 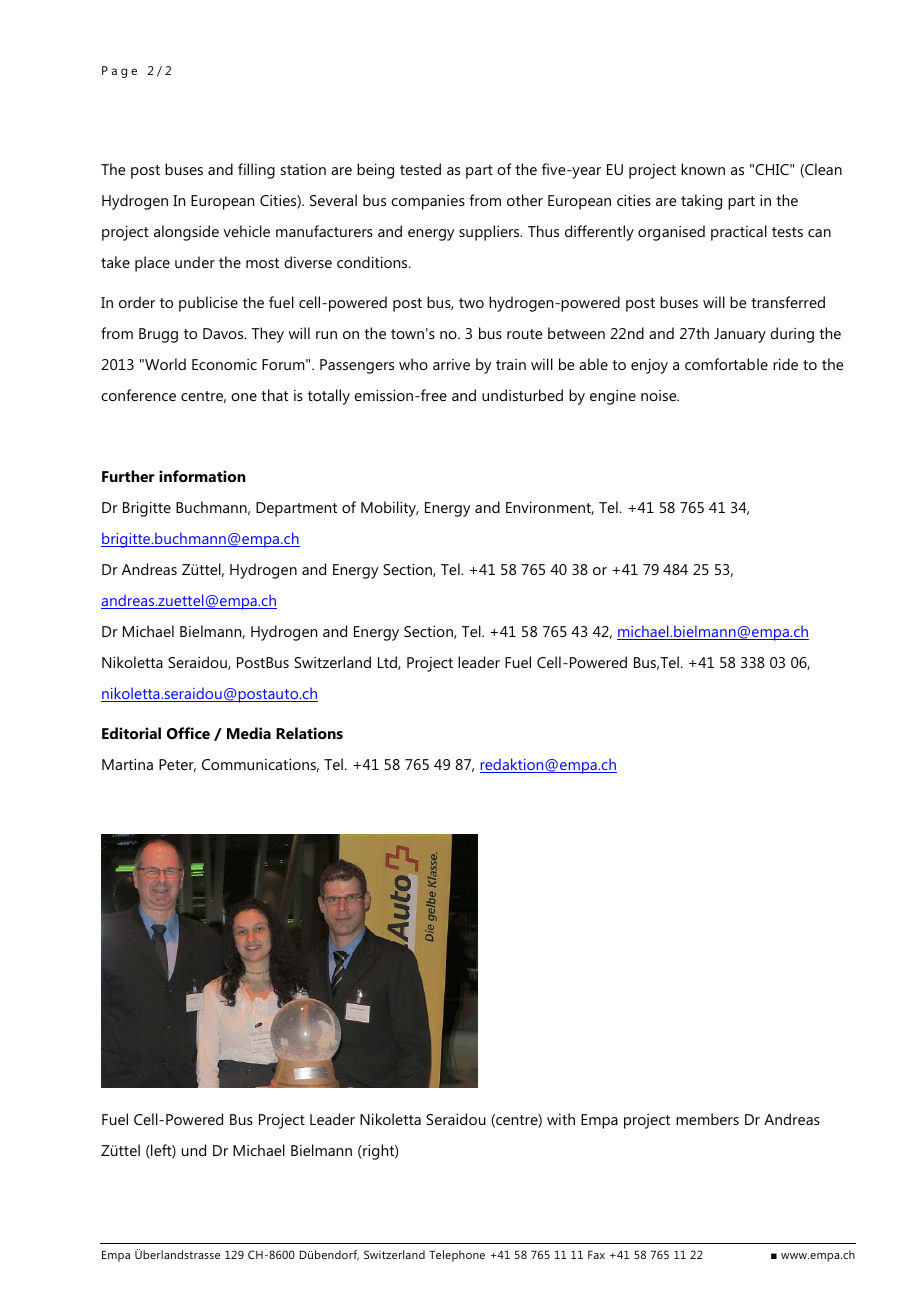 What do you see at coordinates (701, 202) in the image?
I see `taking` at bounding box center [701, 202].
